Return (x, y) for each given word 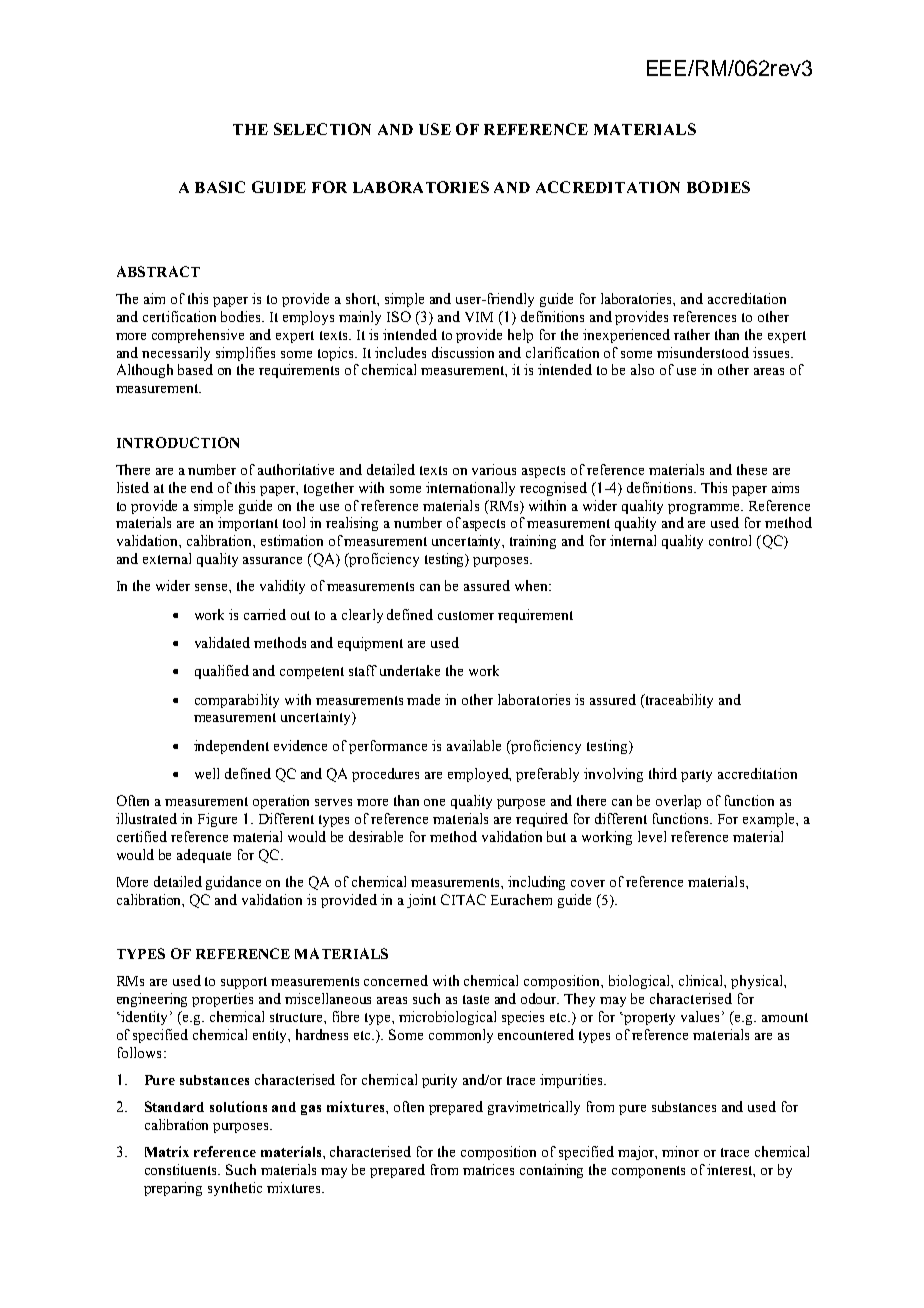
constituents (182, 1169)
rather (692, 334)
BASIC (220, 187)
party (696, 776)
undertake (410, 670)
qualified (222, 672)
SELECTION (322, 129)
